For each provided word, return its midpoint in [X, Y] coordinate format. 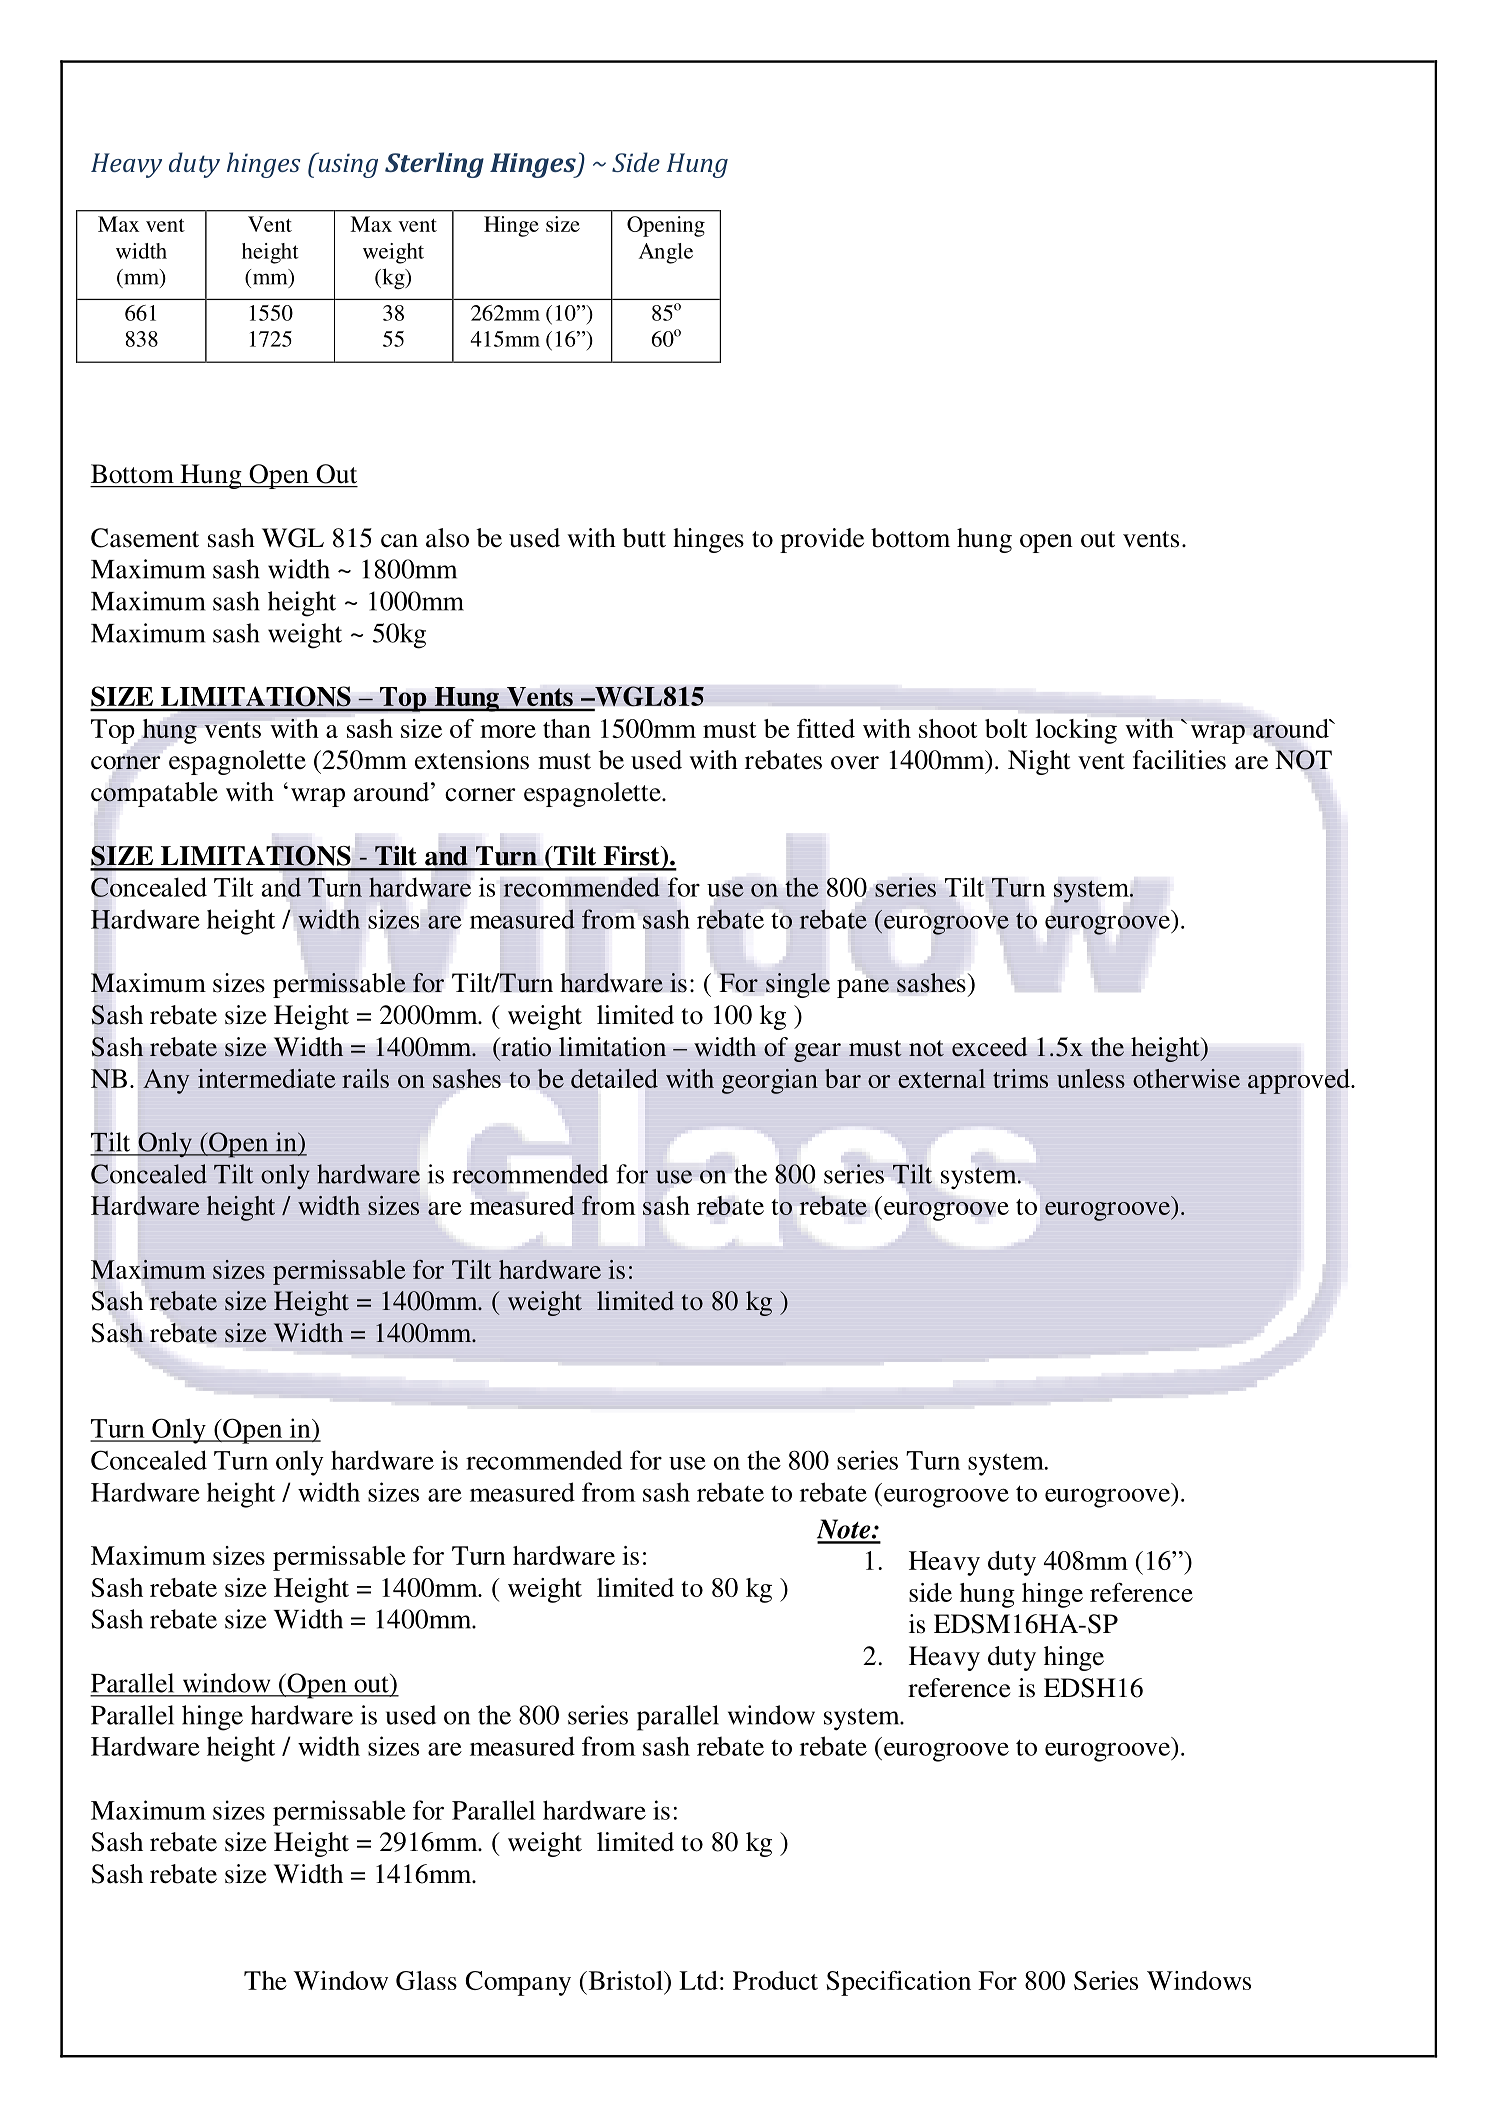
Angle [665, 253]
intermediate [267, 1078]
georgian [770, 1081]
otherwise [1186, 1078]
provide [822, 540]
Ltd [698, 1980]
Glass [426, 1980]
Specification [898, 1983]
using [347, 165]
